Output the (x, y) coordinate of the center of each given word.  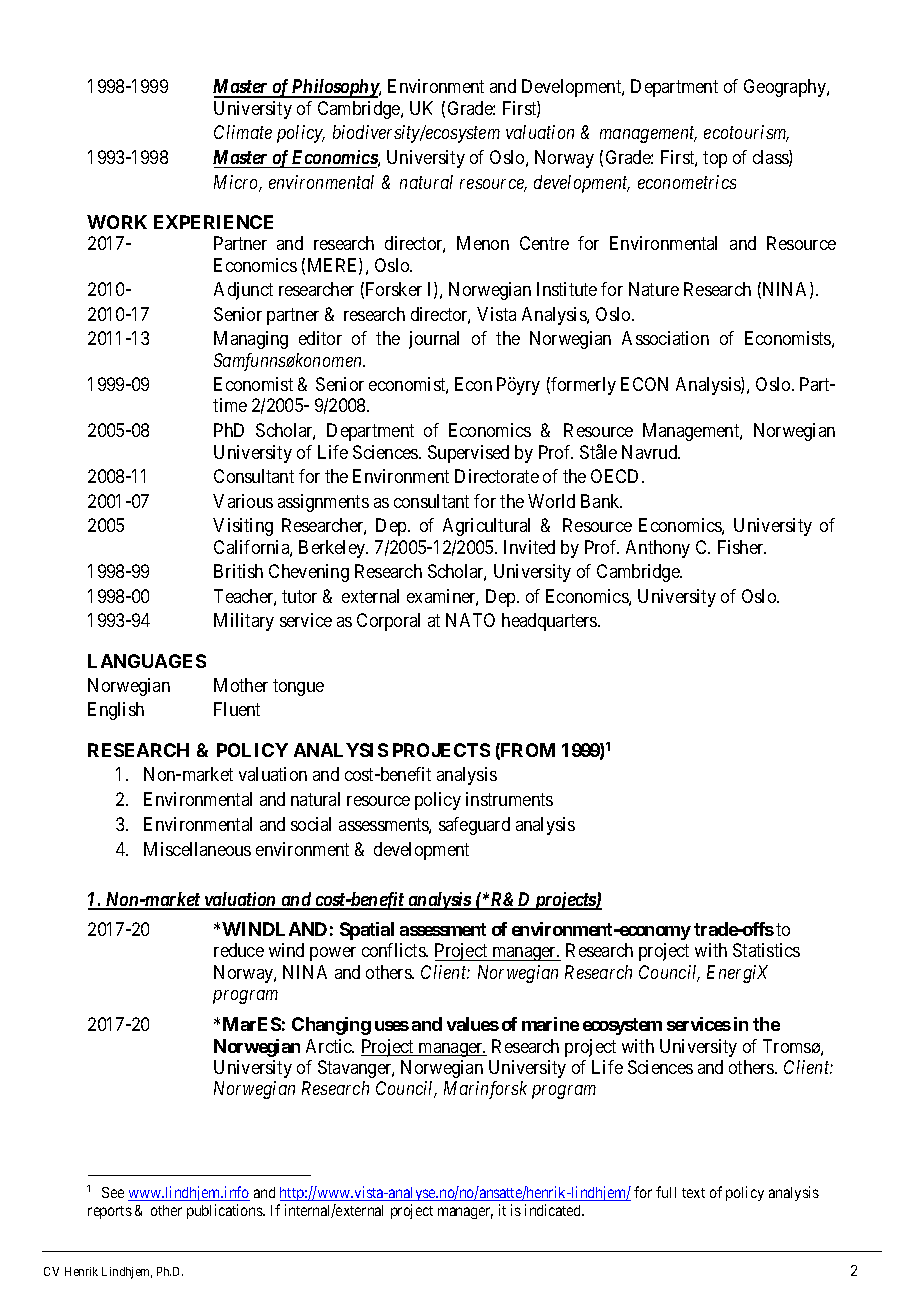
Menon (483, 243)
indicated (554, 1210)
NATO (470, 620)
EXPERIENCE (213, 222)
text (693, 1193)
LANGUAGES (147, 661)
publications (225, 1211)
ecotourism (746, 133)
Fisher (742, 547)
